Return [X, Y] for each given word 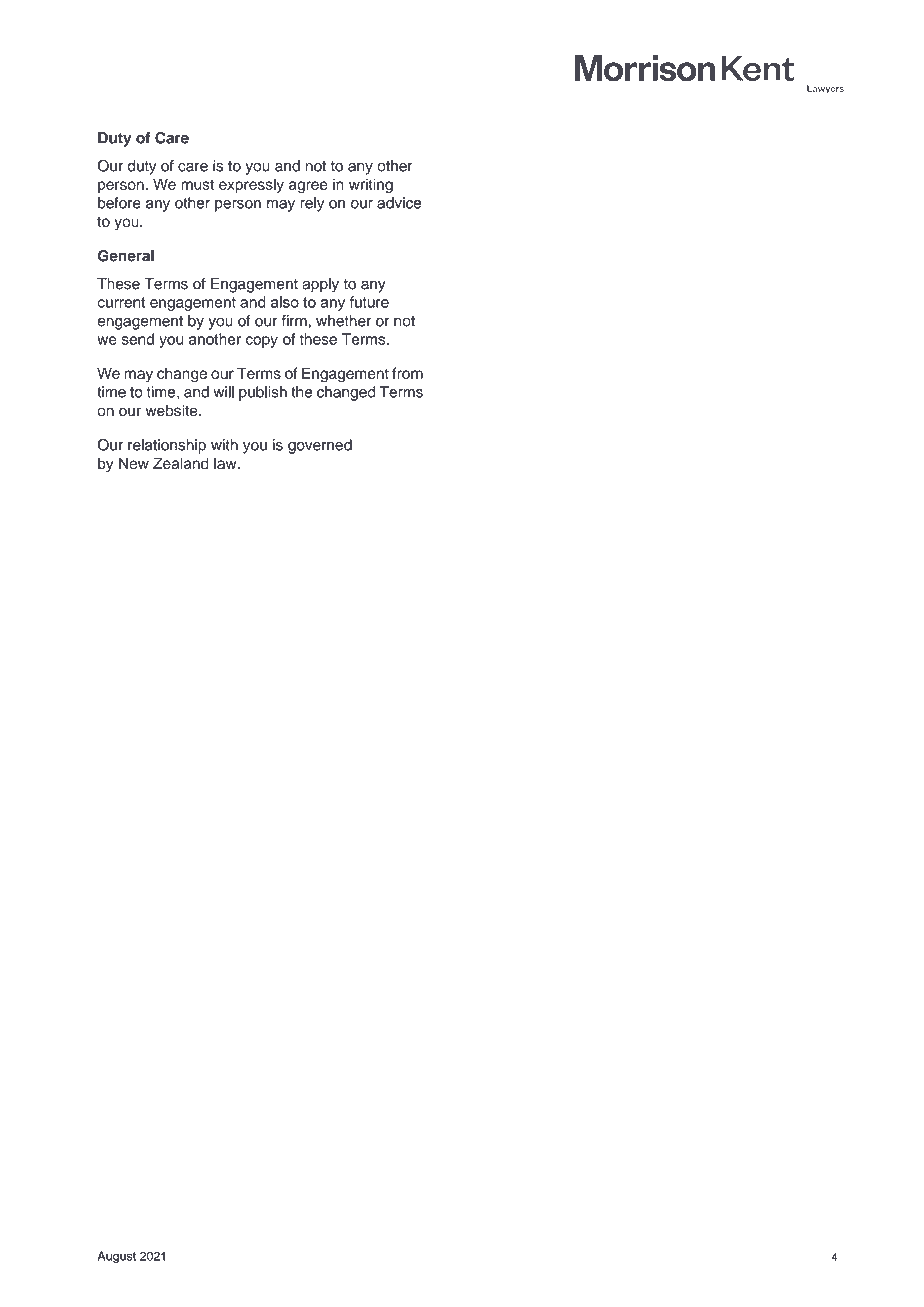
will [223, 392]
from [407, 373]
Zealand [181, 463]
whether [343, 321]
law [226, 463]
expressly [251, 185]
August [116, 1257]
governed [320, 446]
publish [263, 393]
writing [371, 186]
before [119, 203]
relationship [167, 446]
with [224, 445]
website [172, 411]
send [138, 339]
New [134, 463]
